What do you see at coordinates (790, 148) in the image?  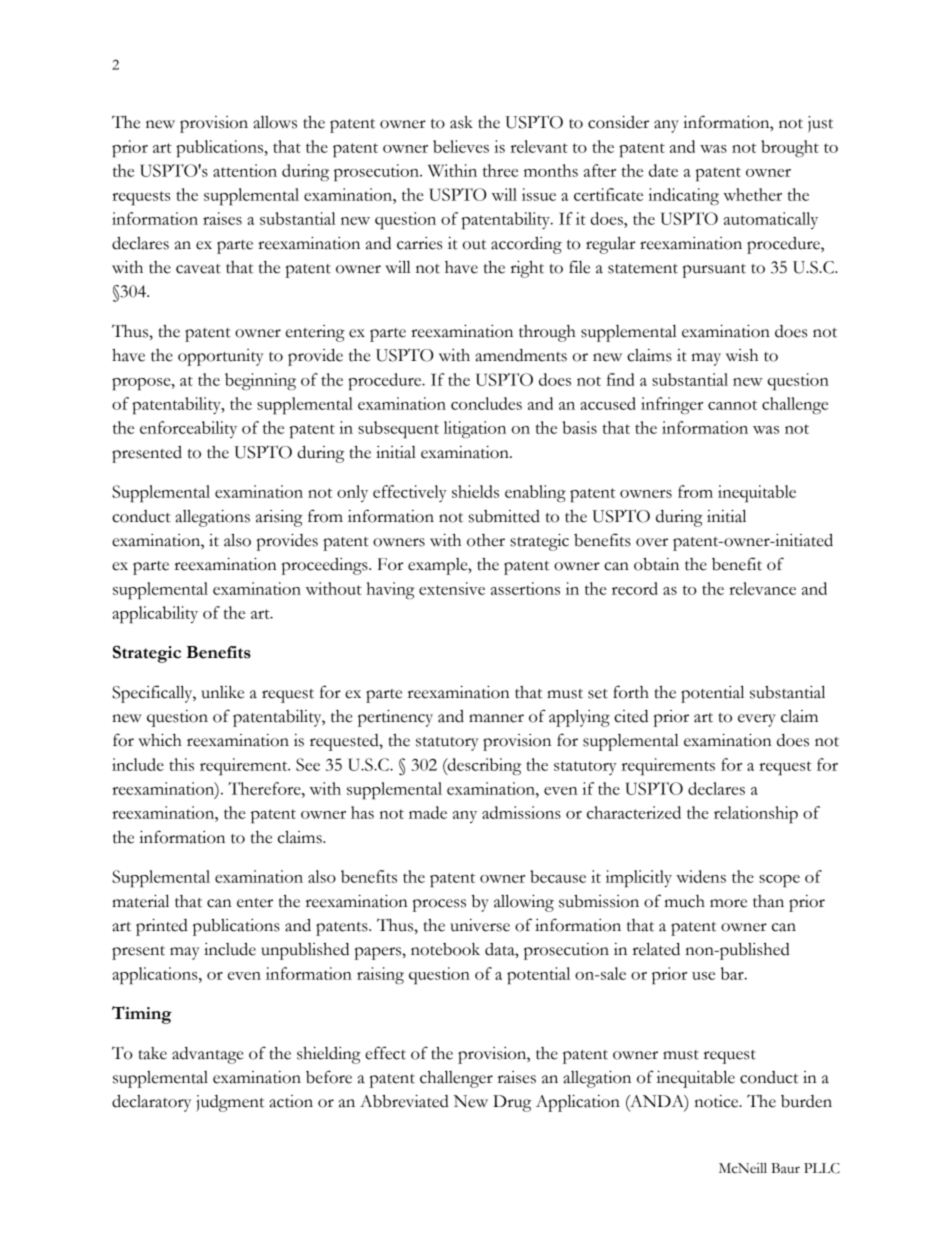 I see `brought` at bounding box center [790, 148].
